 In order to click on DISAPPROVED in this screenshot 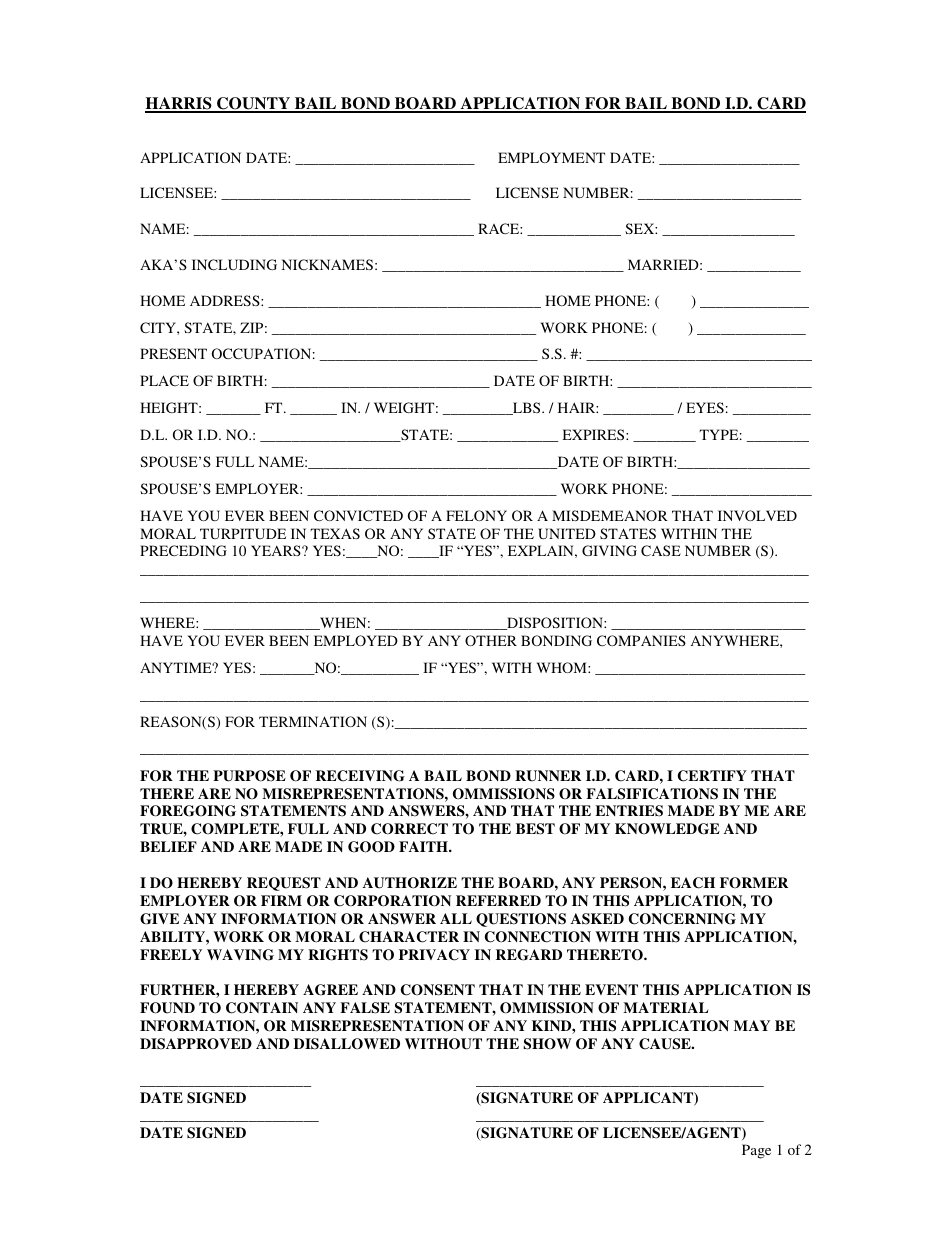, I will do `click(196, 1044)`.
